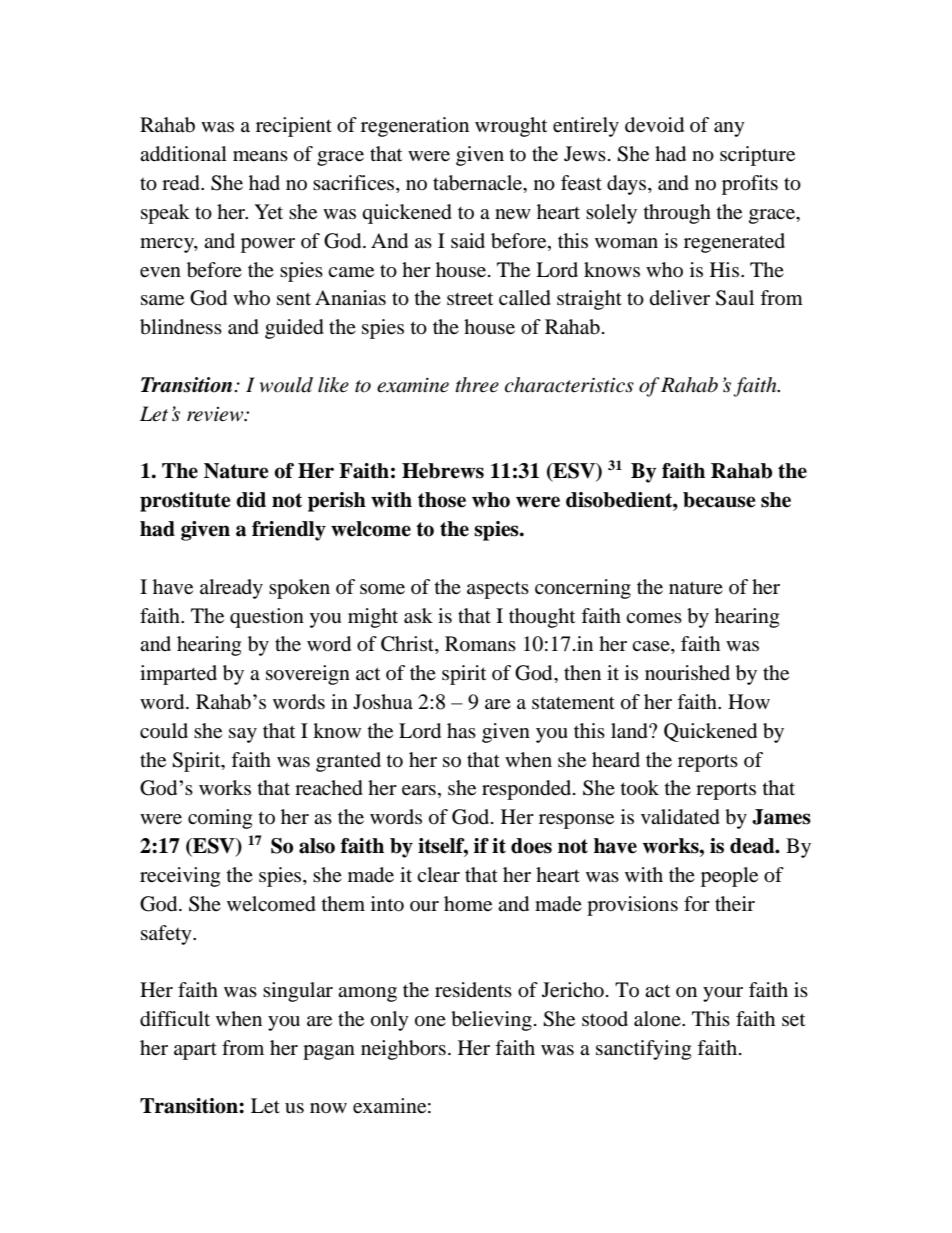 Image resolution: width=952 pixels, height=1233 pixels. Describe the element at coordinates (723, 994) in the screenshot. I see `your` at that location.
